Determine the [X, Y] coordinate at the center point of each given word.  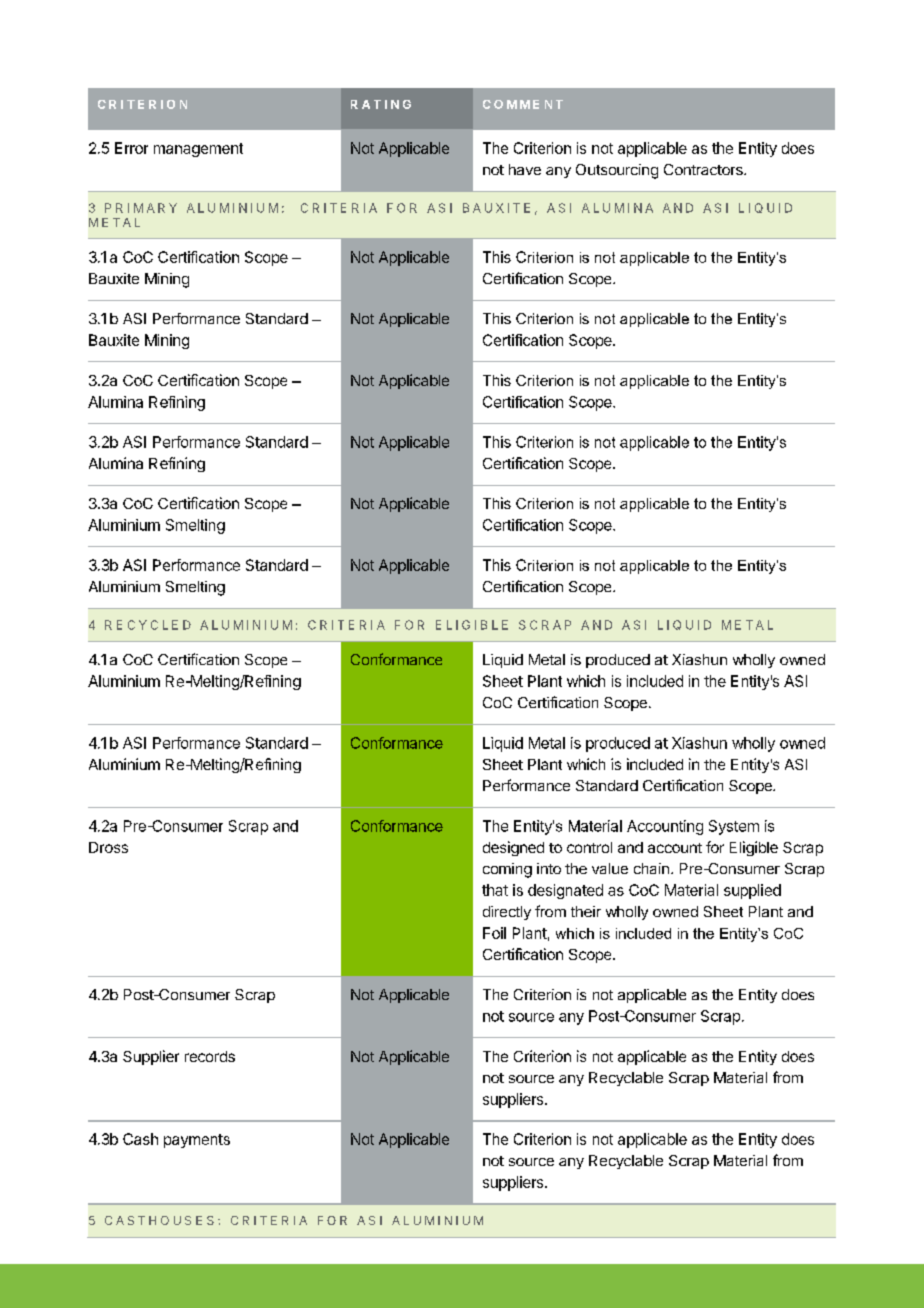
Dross [108, 847]
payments [197, 1141]
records [210, 1056]
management [198, 150]
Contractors [704, 169]
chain [651, 868]
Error [131, 148]
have [525, 169]
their [586, 911]
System [734, 827]
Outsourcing [617, 171]
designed [513, 848]
